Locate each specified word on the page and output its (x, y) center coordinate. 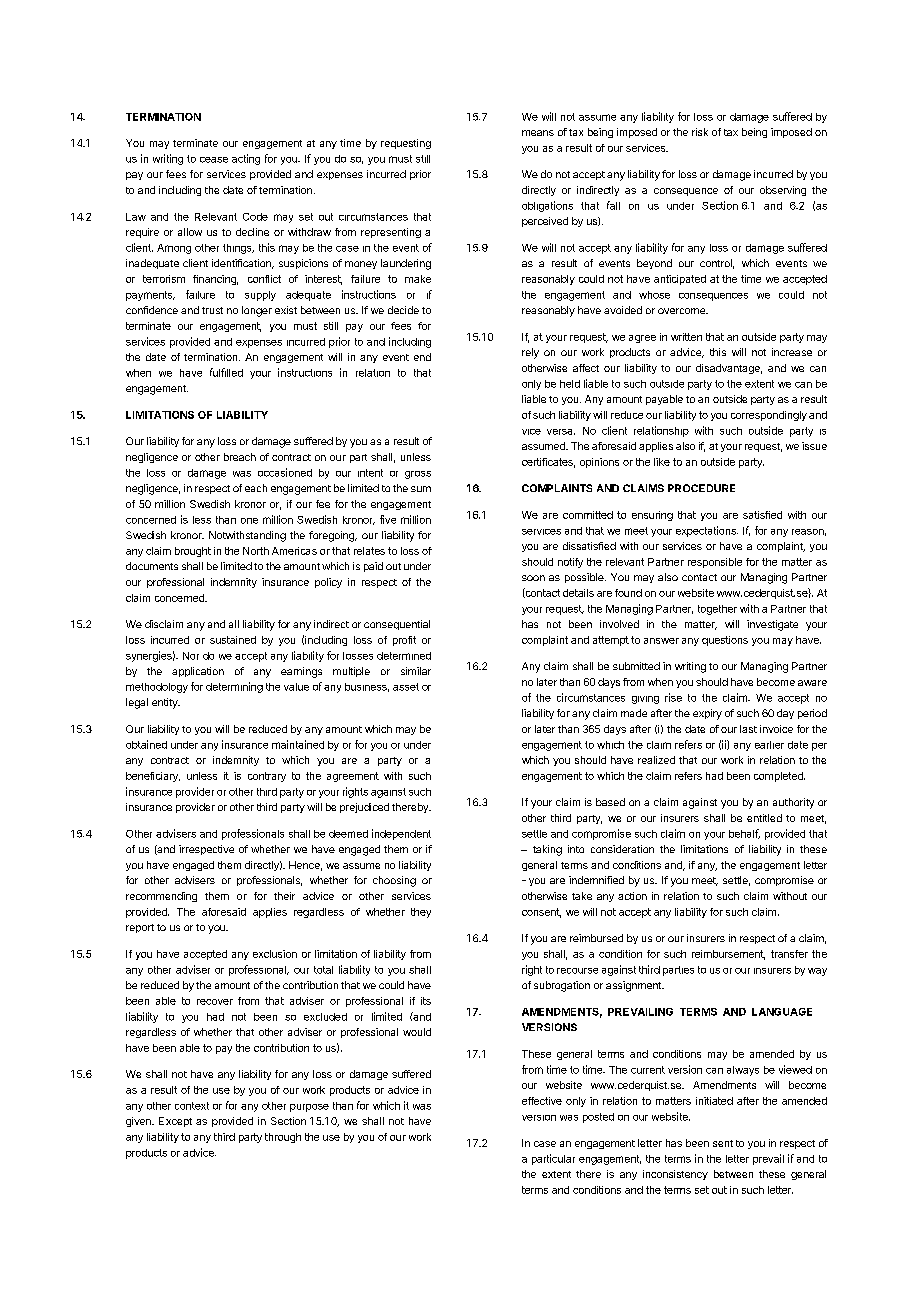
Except (175, 1122)
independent (401, 834)
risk (700, 132)
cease (214, 160)
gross (418, 475)
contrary (267, 777)
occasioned (285, 472)
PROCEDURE (701, 488)
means (538, 133)
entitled (764, 818)
